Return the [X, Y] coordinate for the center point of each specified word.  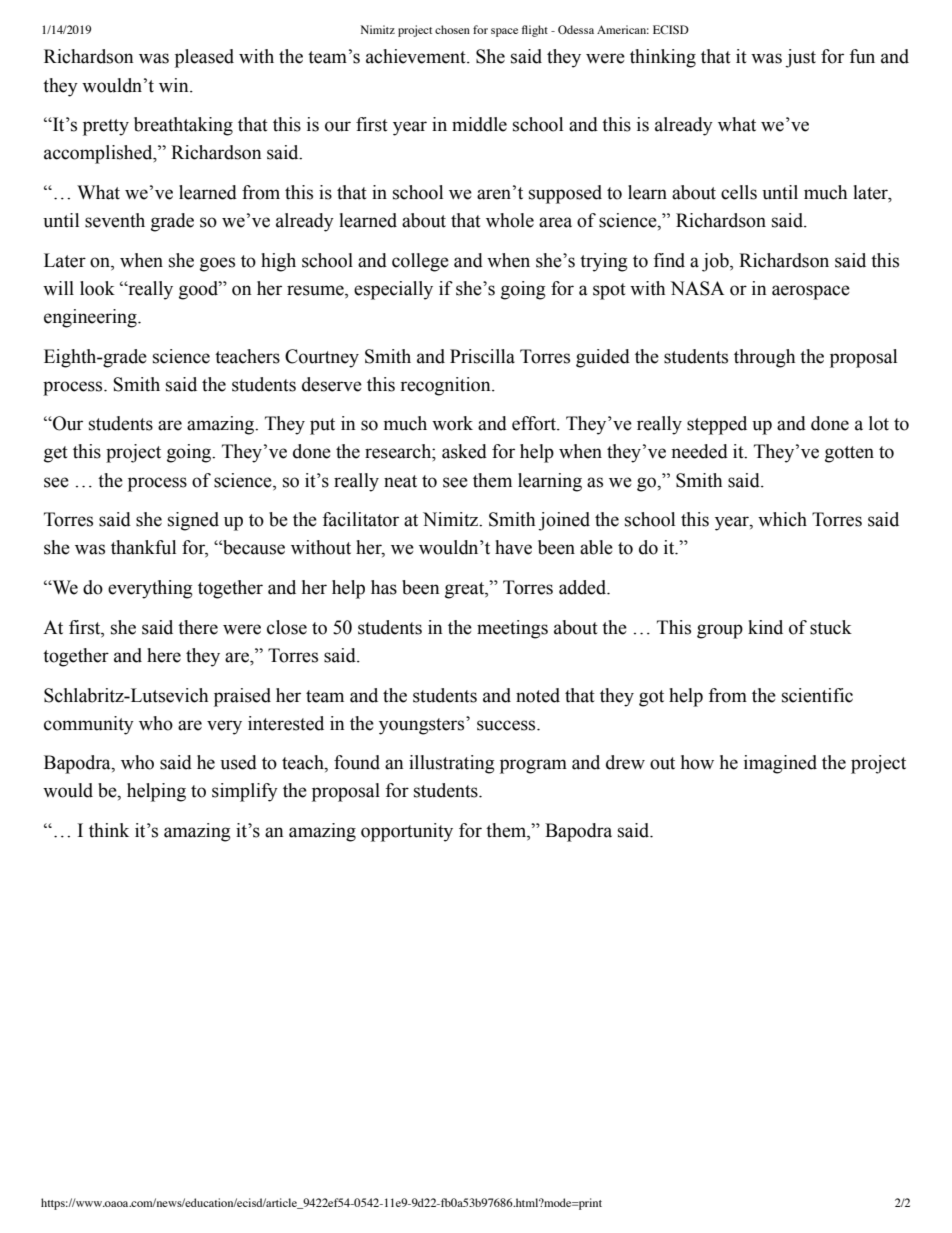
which [782, 519]
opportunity [407, 832]
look [97, 288]
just [800, 58]
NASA [697, 288]
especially [393, 290]
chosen [452, 29]
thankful [143, 547]
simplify [245, 792]
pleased [204, 58]
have [513, 547]
